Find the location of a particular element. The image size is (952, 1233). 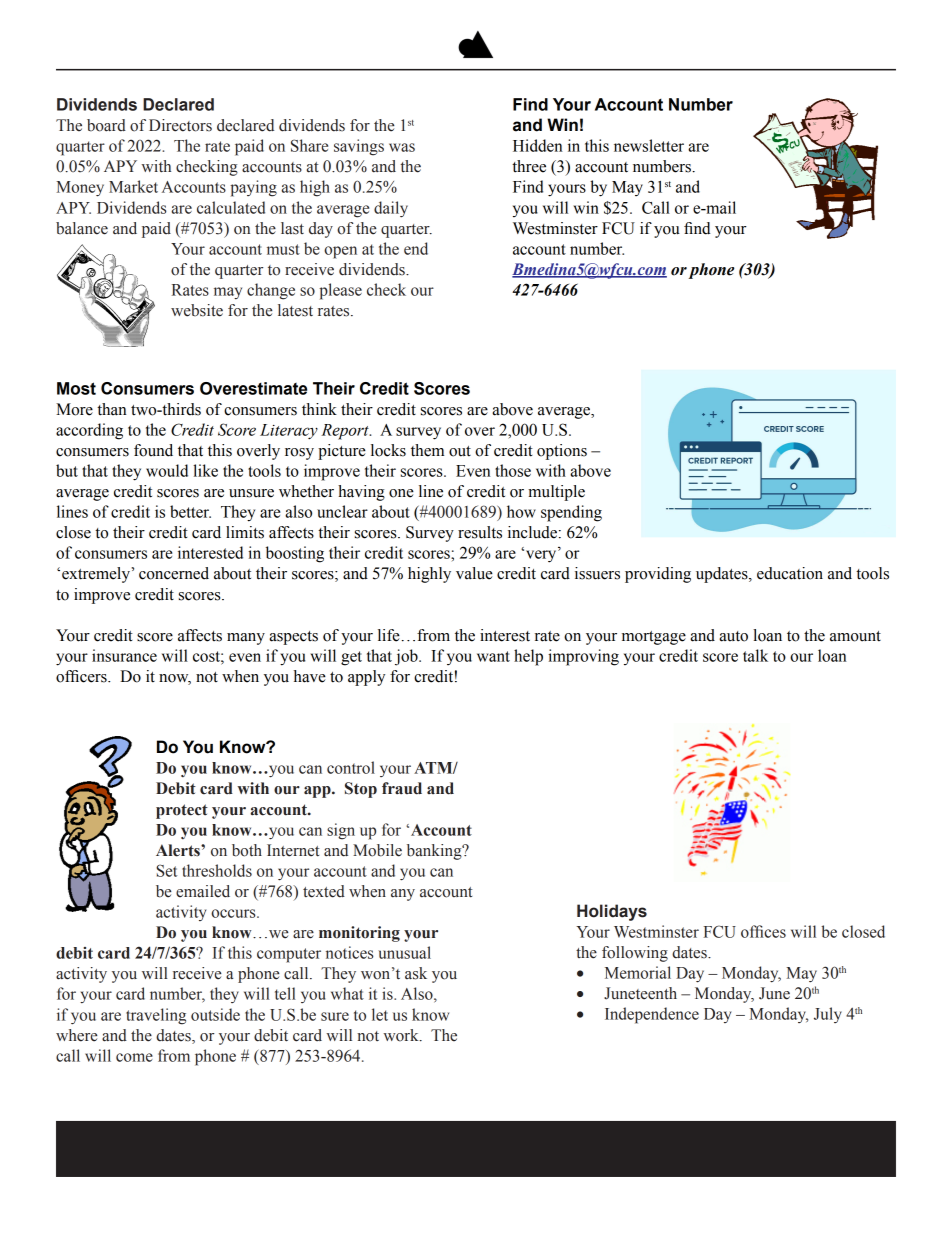

fraud is located at coordinates (402, 788).
